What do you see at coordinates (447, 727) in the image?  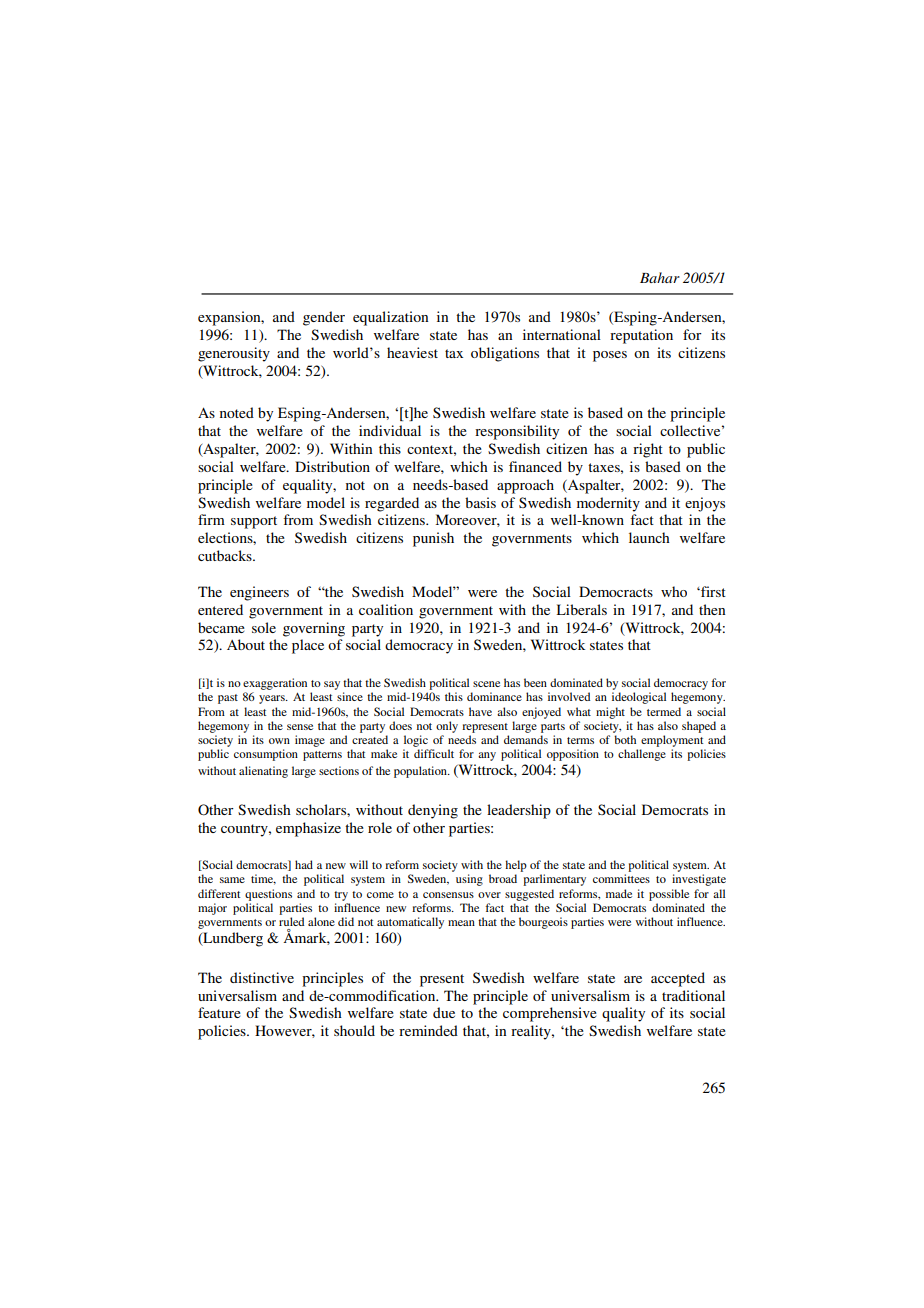 I see `only` at bounding box center [447, 727].
